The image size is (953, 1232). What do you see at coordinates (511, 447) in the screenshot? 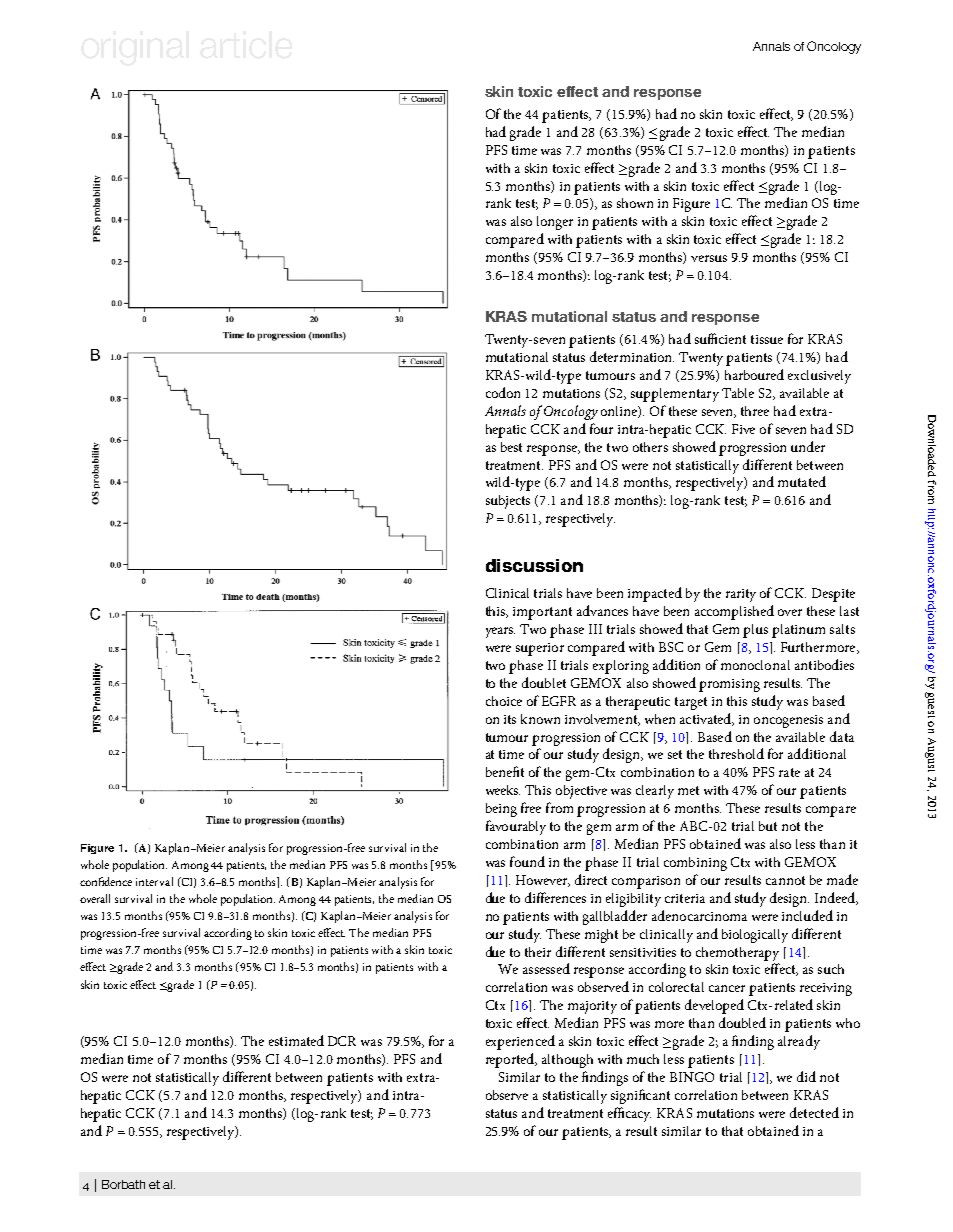
I see `best` at bounding box center [511, 447].
